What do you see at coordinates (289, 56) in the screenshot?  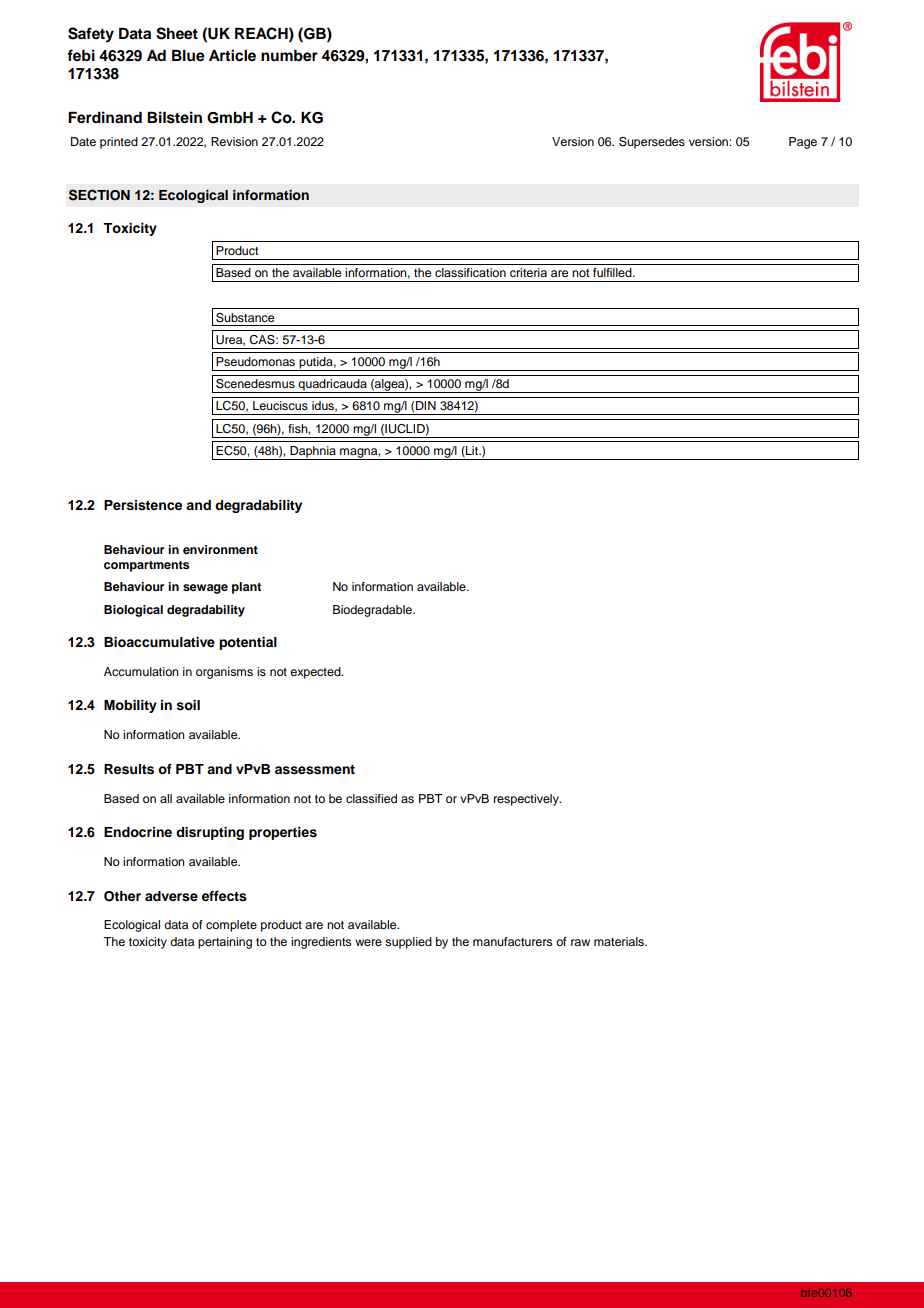 I see `number` at bounding box center [289, 56].
